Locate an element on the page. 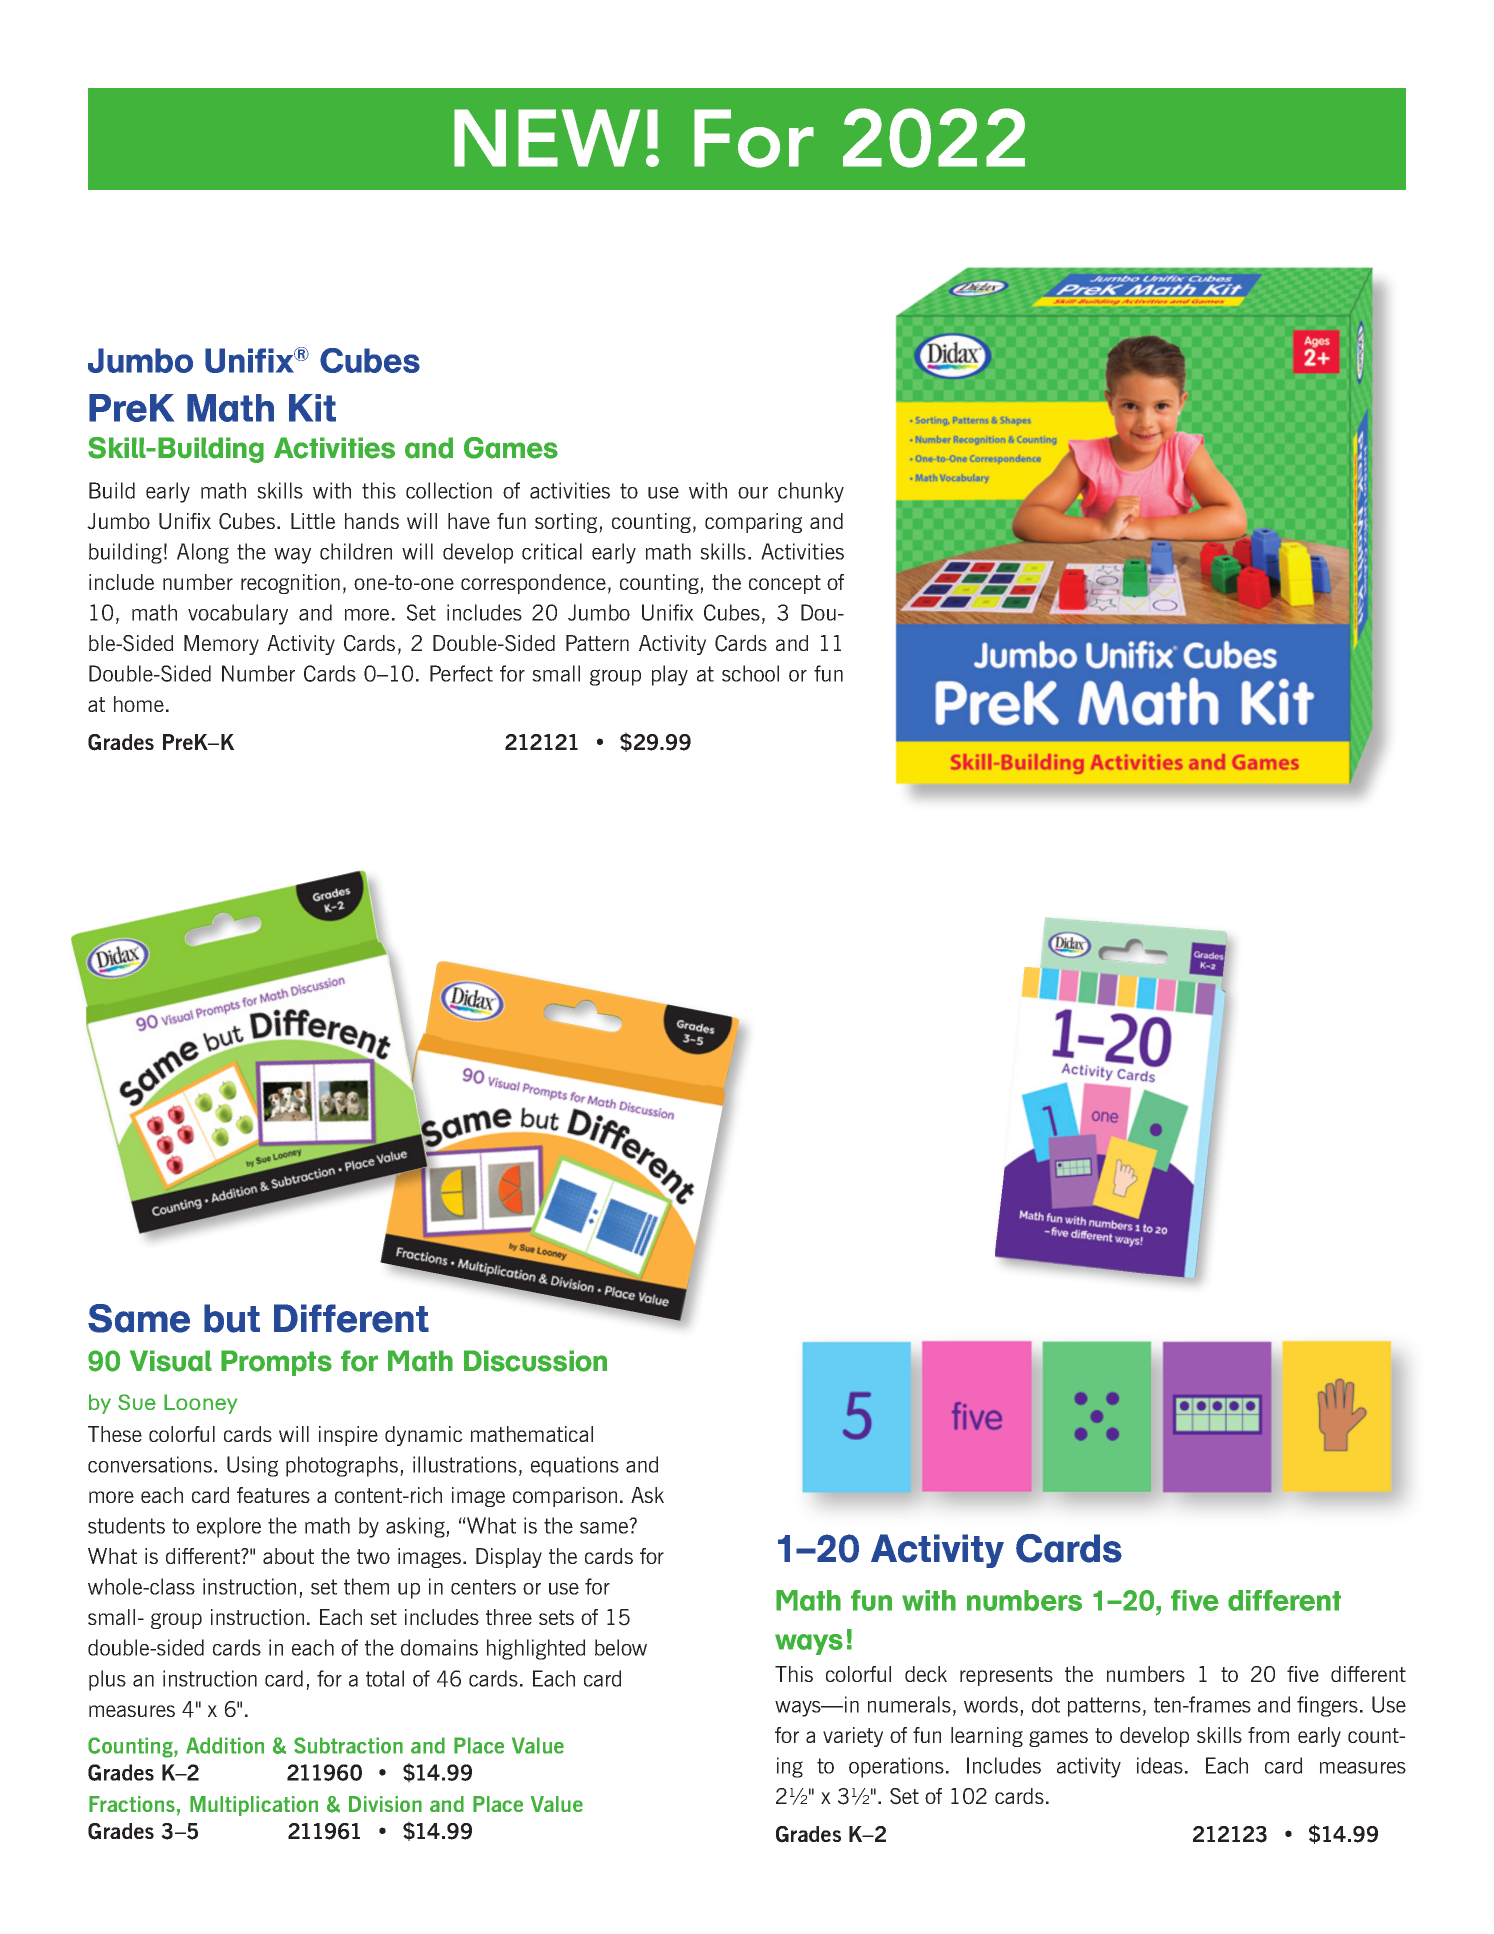 The image size is (1494, 1934). chunky is located at coordinates (811, 492).
